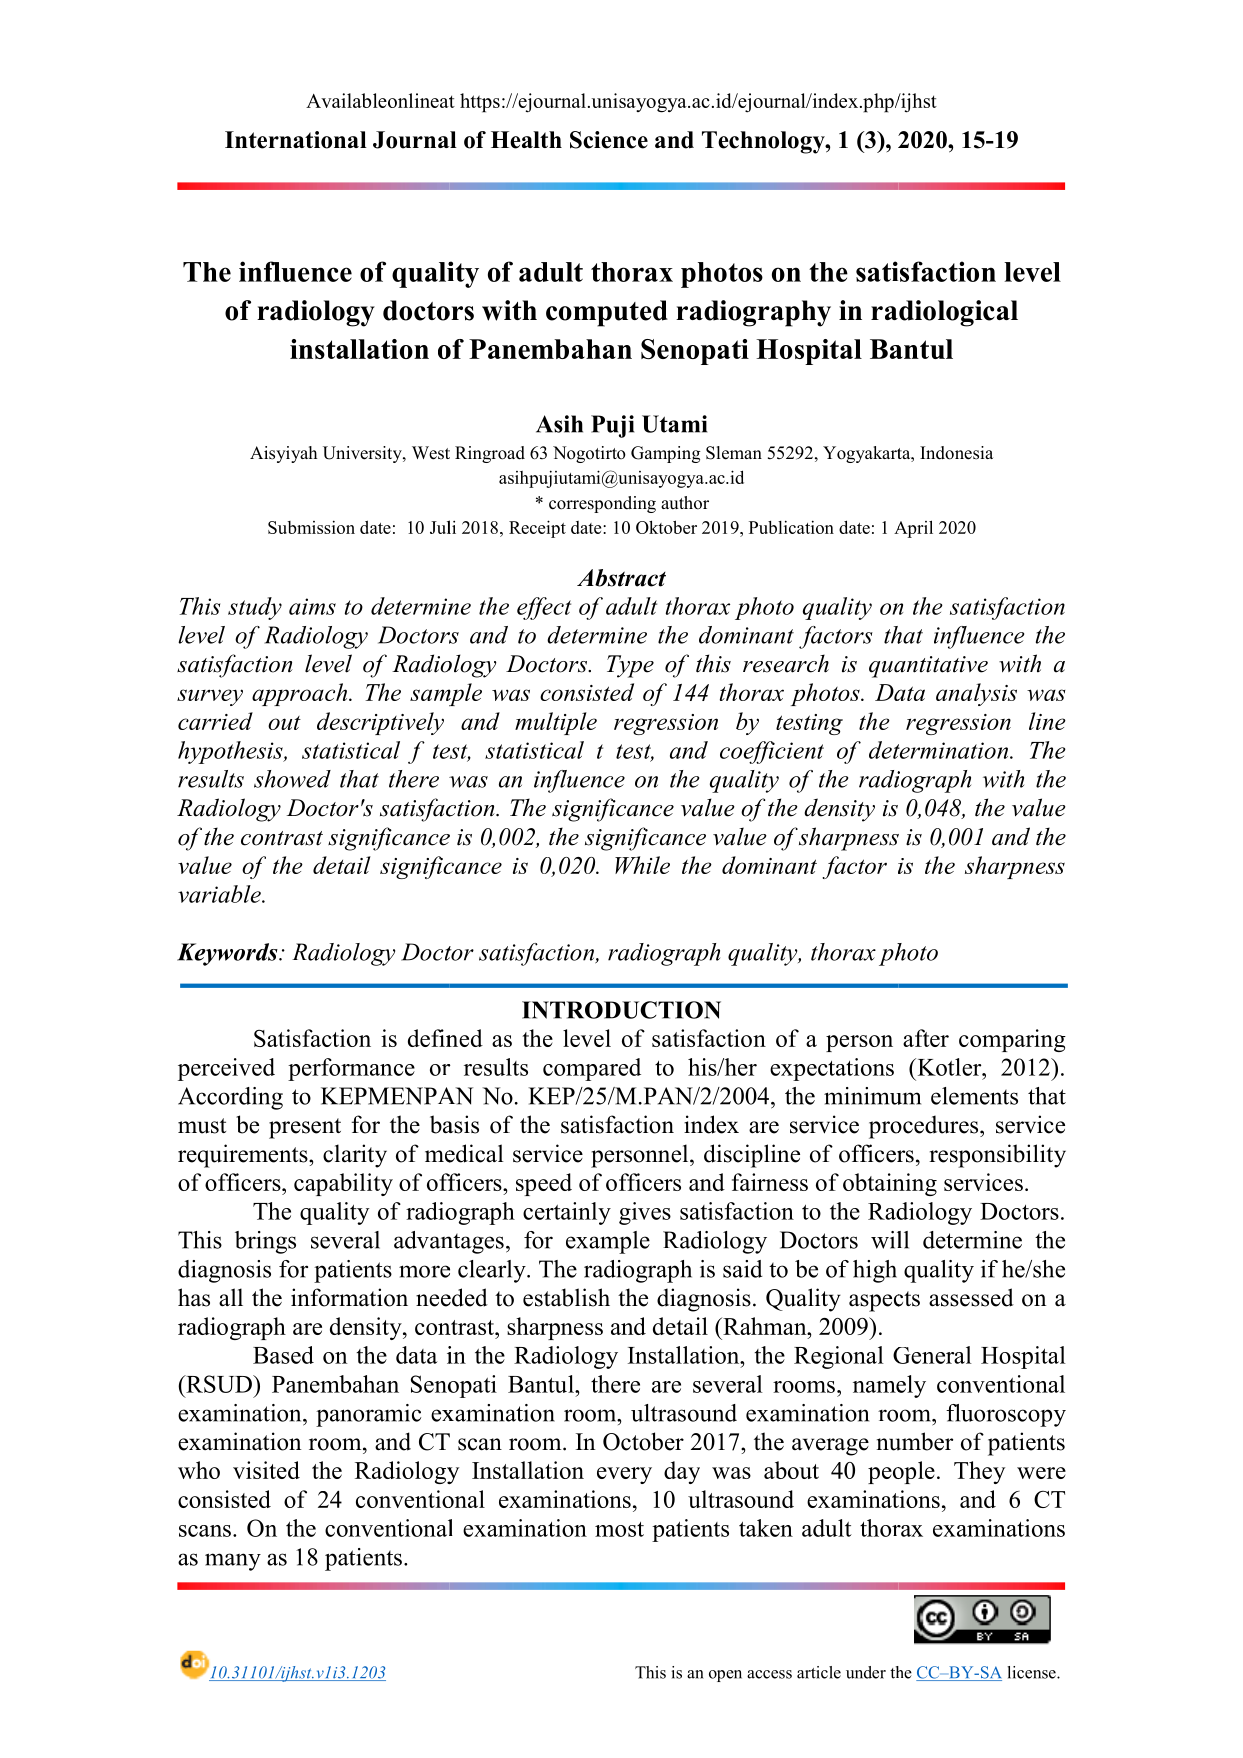  Describe the element at coordinates (233, 1562) in the image. I see `many` at that location.
